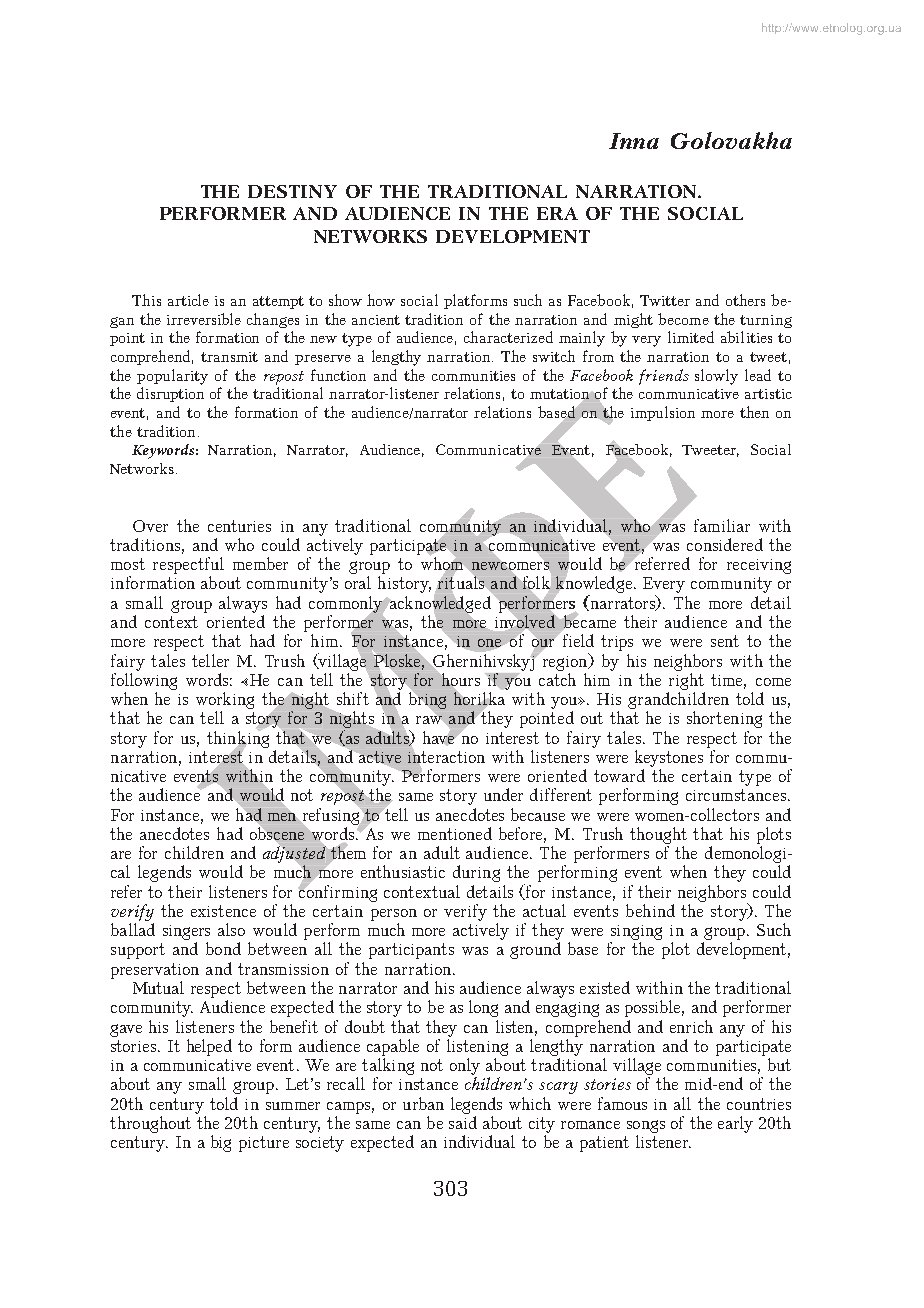  What do you see at coordinates (665, 300) in the document?
I see `Twitter` at bounding box center [665, 300].
